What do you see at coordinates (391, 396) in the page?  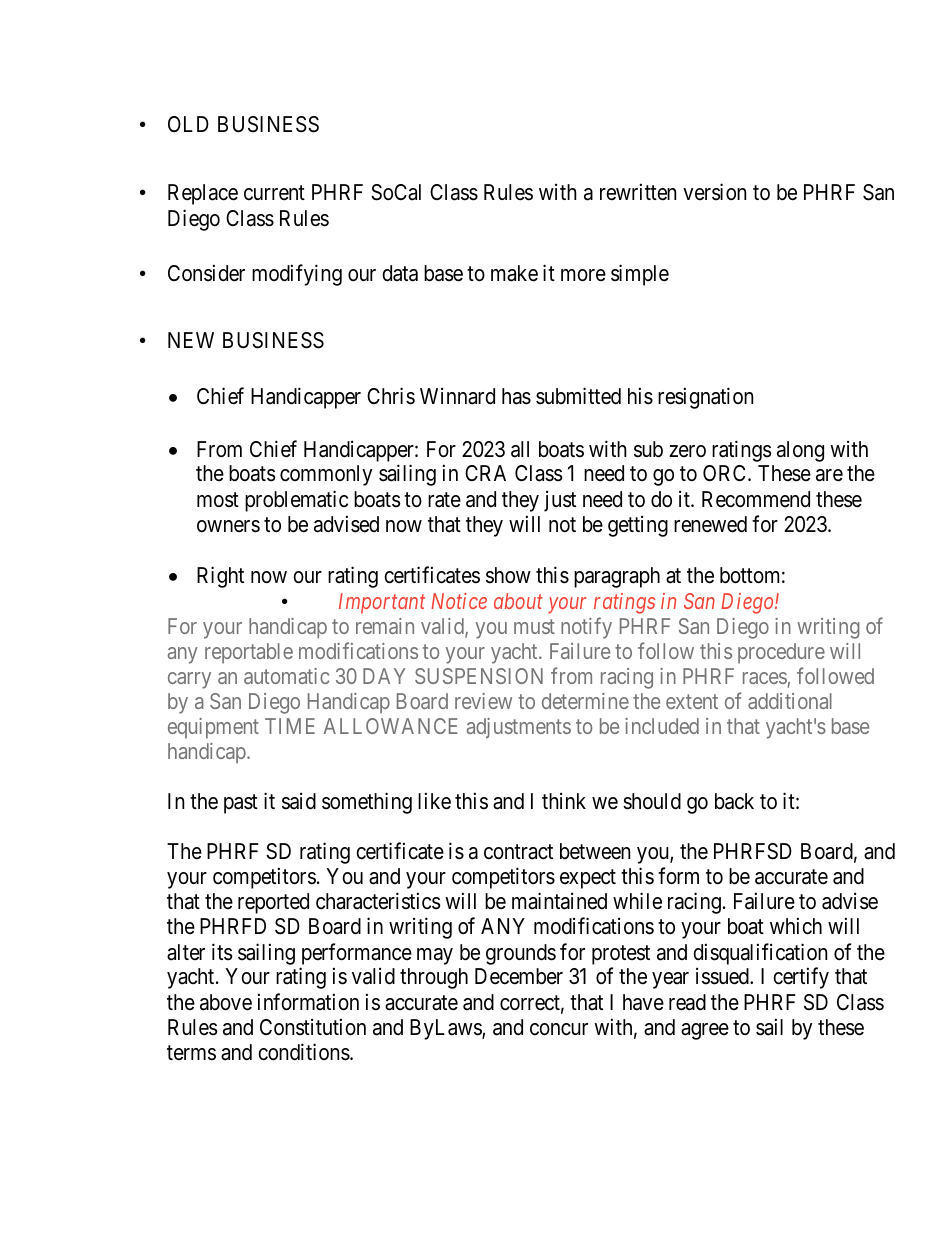 I see `Chris` at bounding box center [391, 396].
